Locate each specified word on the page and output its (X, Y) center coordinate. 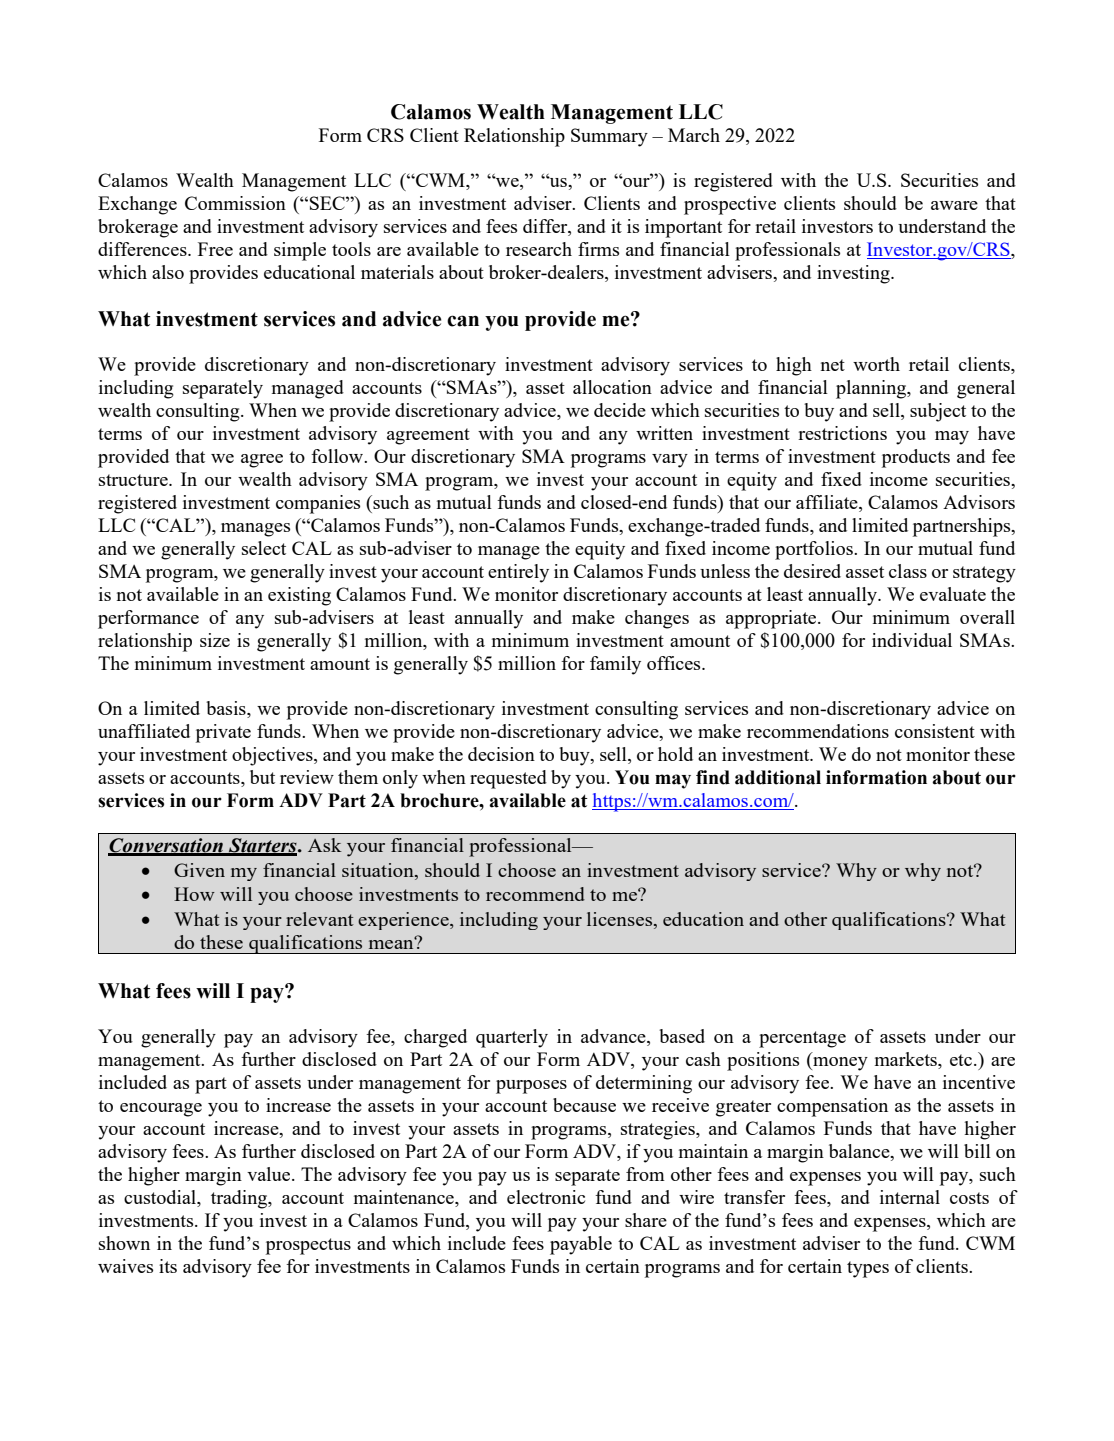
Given (199, 870)
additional (778, 777)
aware (954, 205)
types (868, 1269)
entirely (518, 573)
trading (240, 1199)
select (264, 548)
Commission (235, 203)
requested (508, 779)
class (908, 571)
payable (581, 1245)
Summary (609, 137)
